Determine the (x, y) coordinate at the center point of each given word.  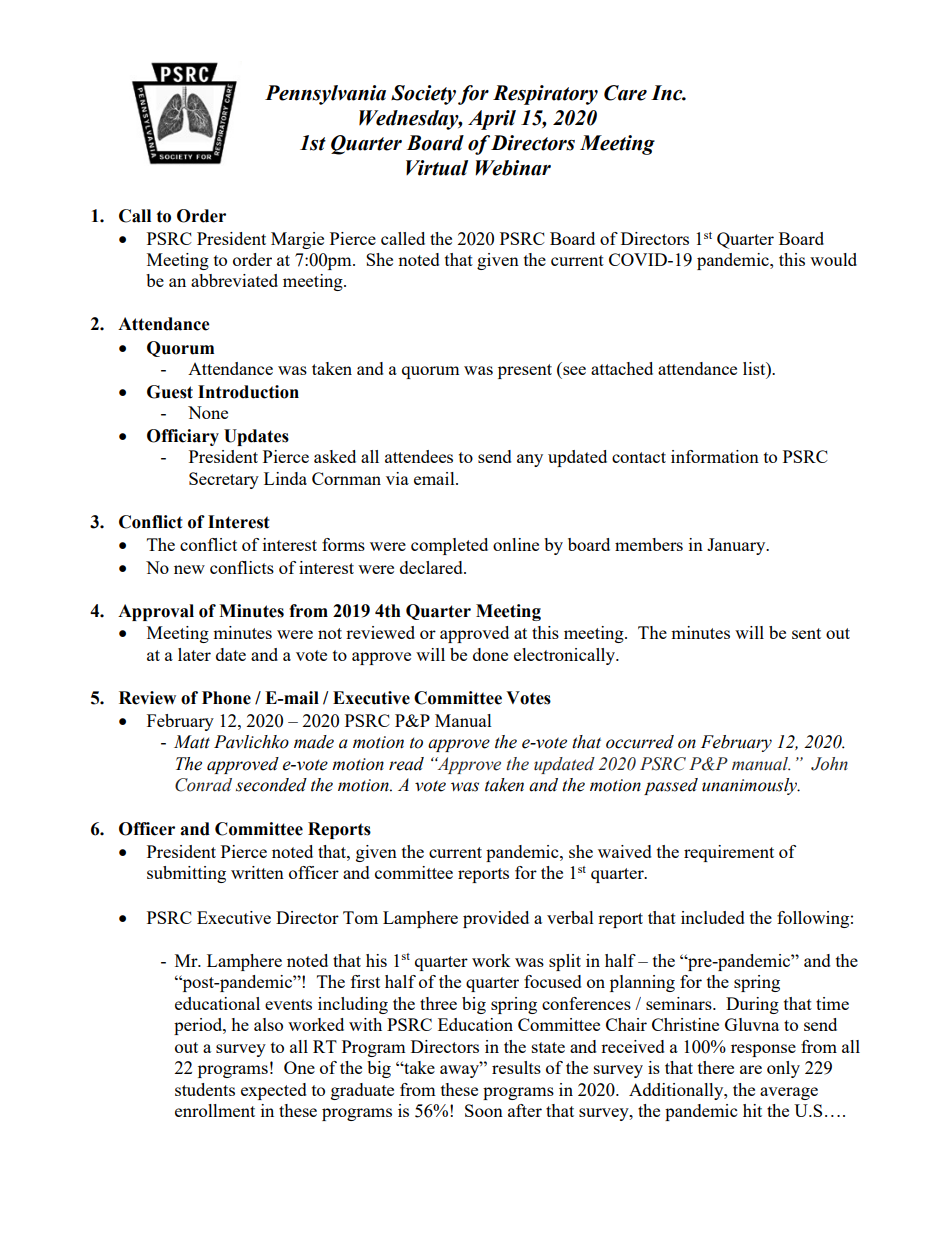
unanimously (751, 786)
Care (625, 93)
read (406, 764)
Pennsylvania (325, 95)
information (715, 456)
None (208, 412)
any (530, 460)
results (516, 1067)
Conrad (203, 785)
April (492, 120)
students (205, 1089)
